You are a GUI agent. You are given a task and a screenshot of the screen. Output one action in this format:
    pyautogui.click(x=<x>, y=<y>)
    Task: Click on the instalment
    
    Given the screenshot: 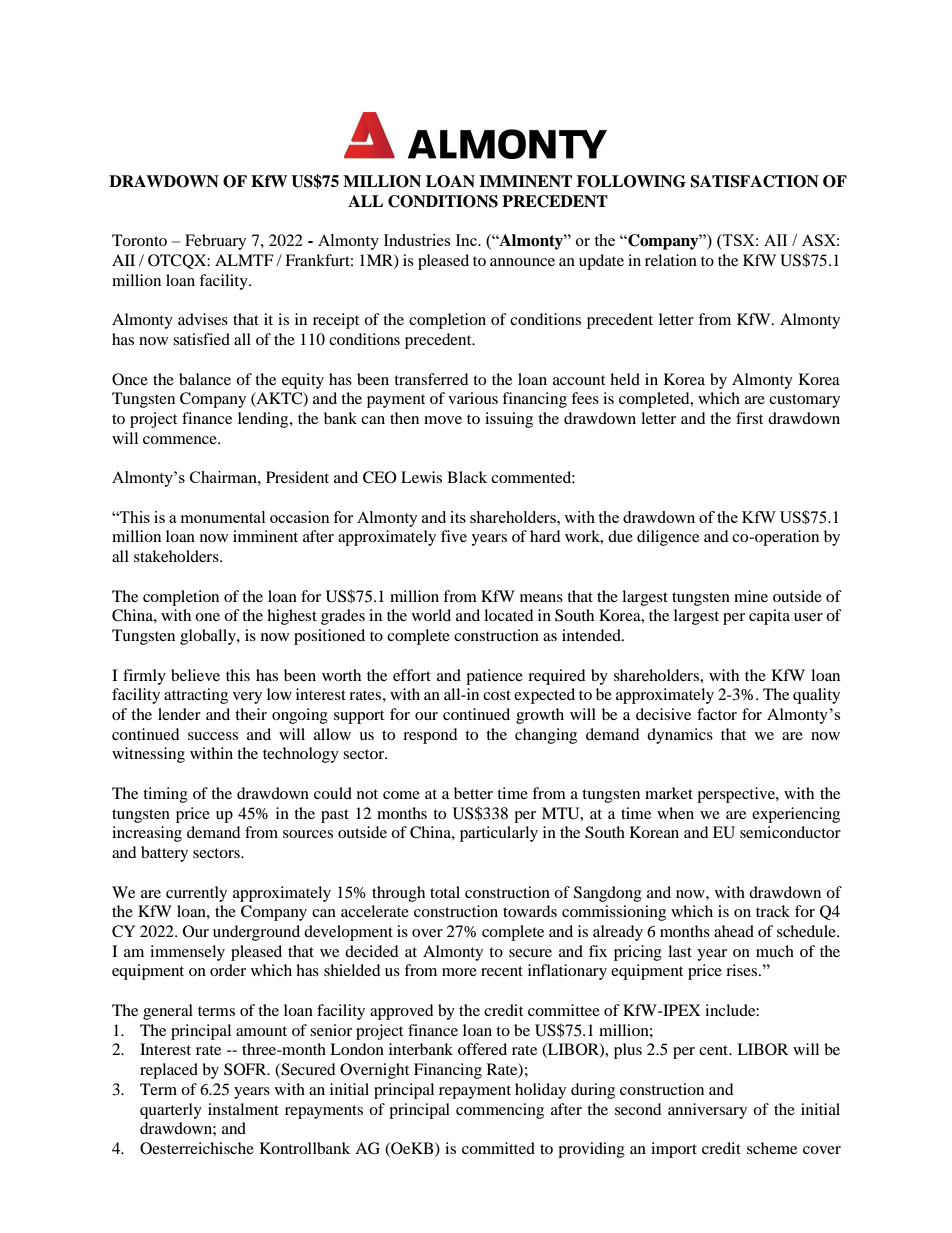 What is the action you would take?
    pyautogui.click(x=243, y=1109)
